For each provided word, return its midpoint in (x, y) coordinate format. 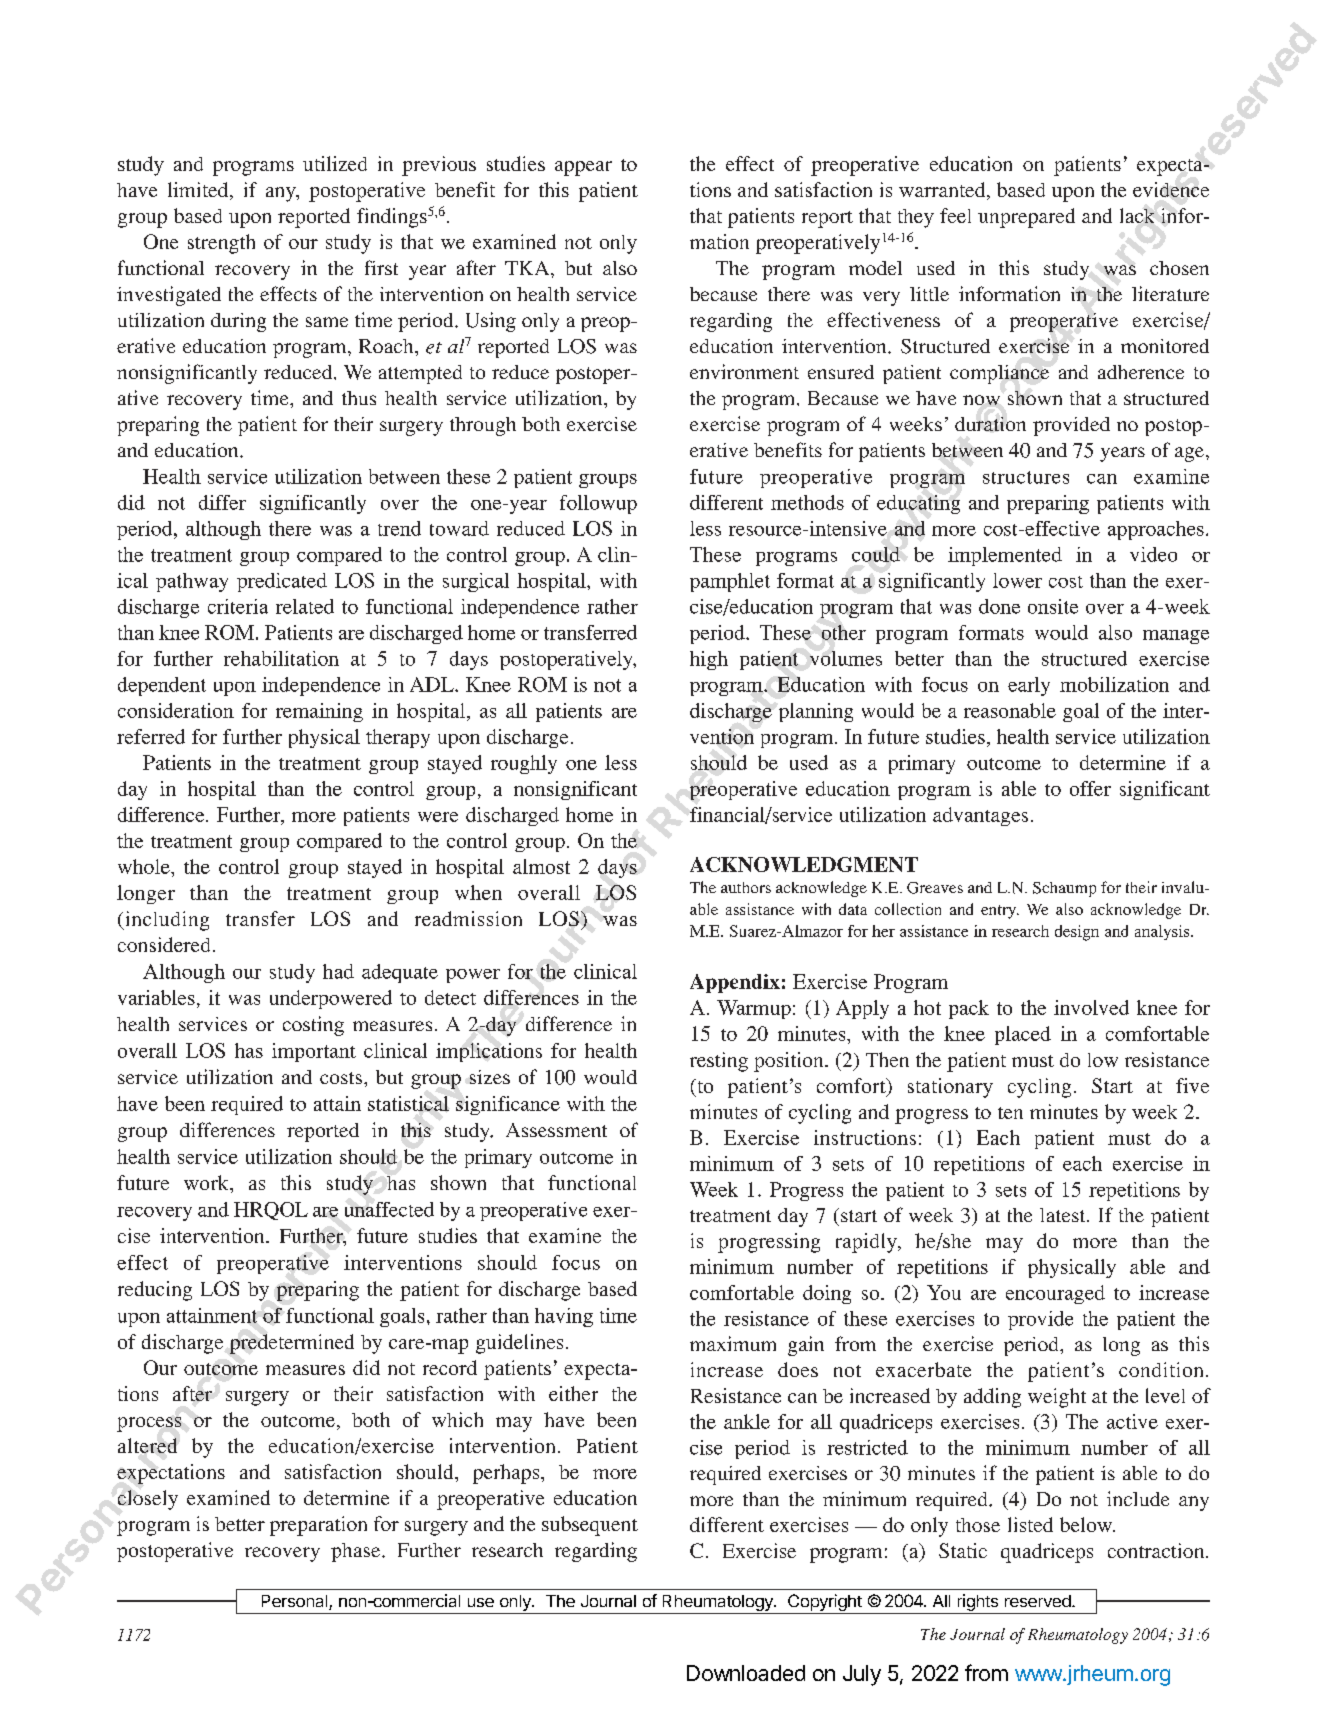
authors (746, 887)
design (1077, 933)
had (338, 971)
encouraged (1055, 1294)
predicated (282, 582)
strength (221, 244)
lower (1017, 580)
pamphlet (730, 582)
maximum (733, 1343)
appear (583, 168)
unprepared (1026, 218)
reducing (155, 1291)
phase (357, 1552)
